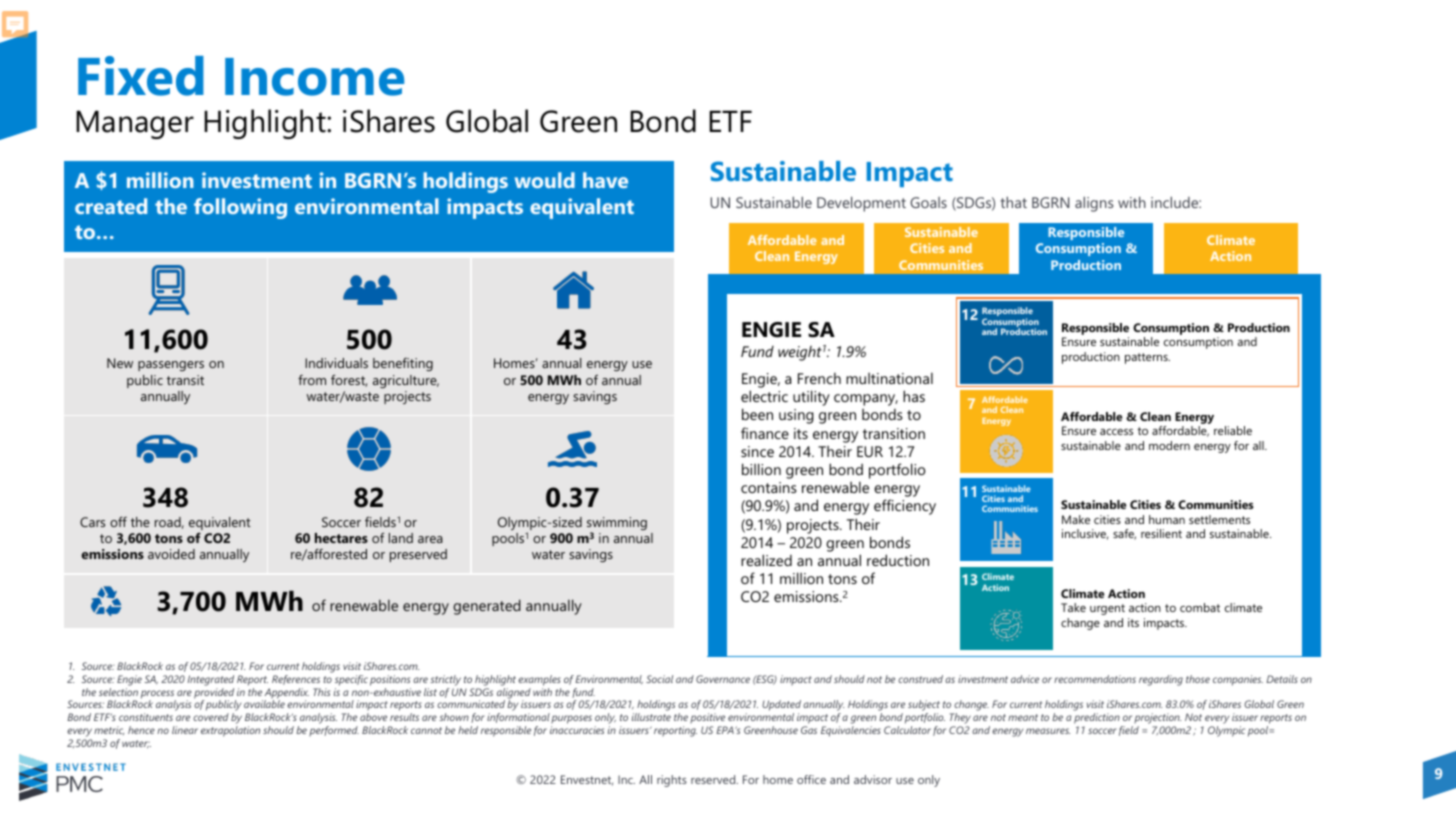 This screenshot has height=819, width=1456. I want to click on from, so click(312, 380).
